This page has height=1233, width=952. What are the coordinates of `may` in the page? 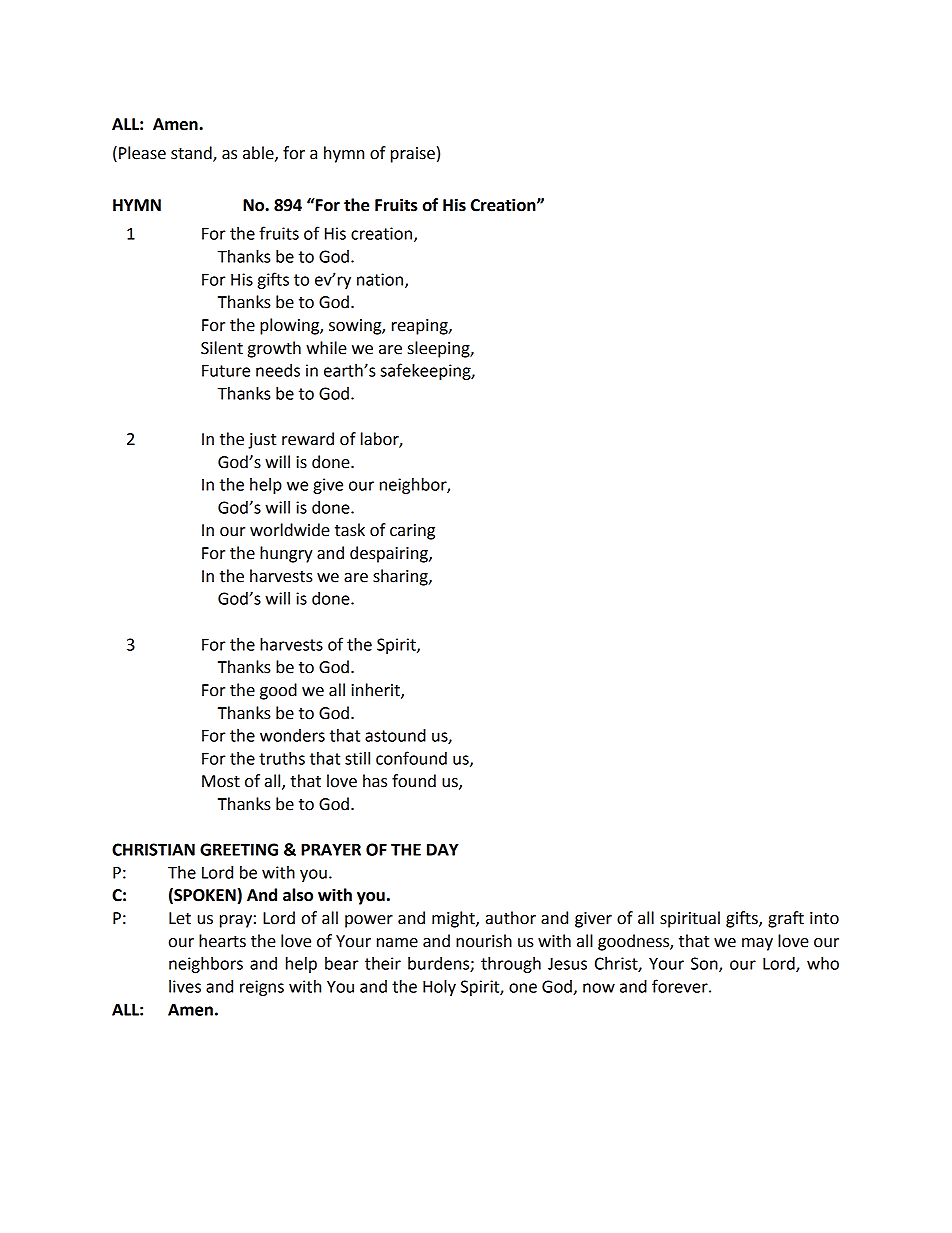 It's located at (757, 944).
